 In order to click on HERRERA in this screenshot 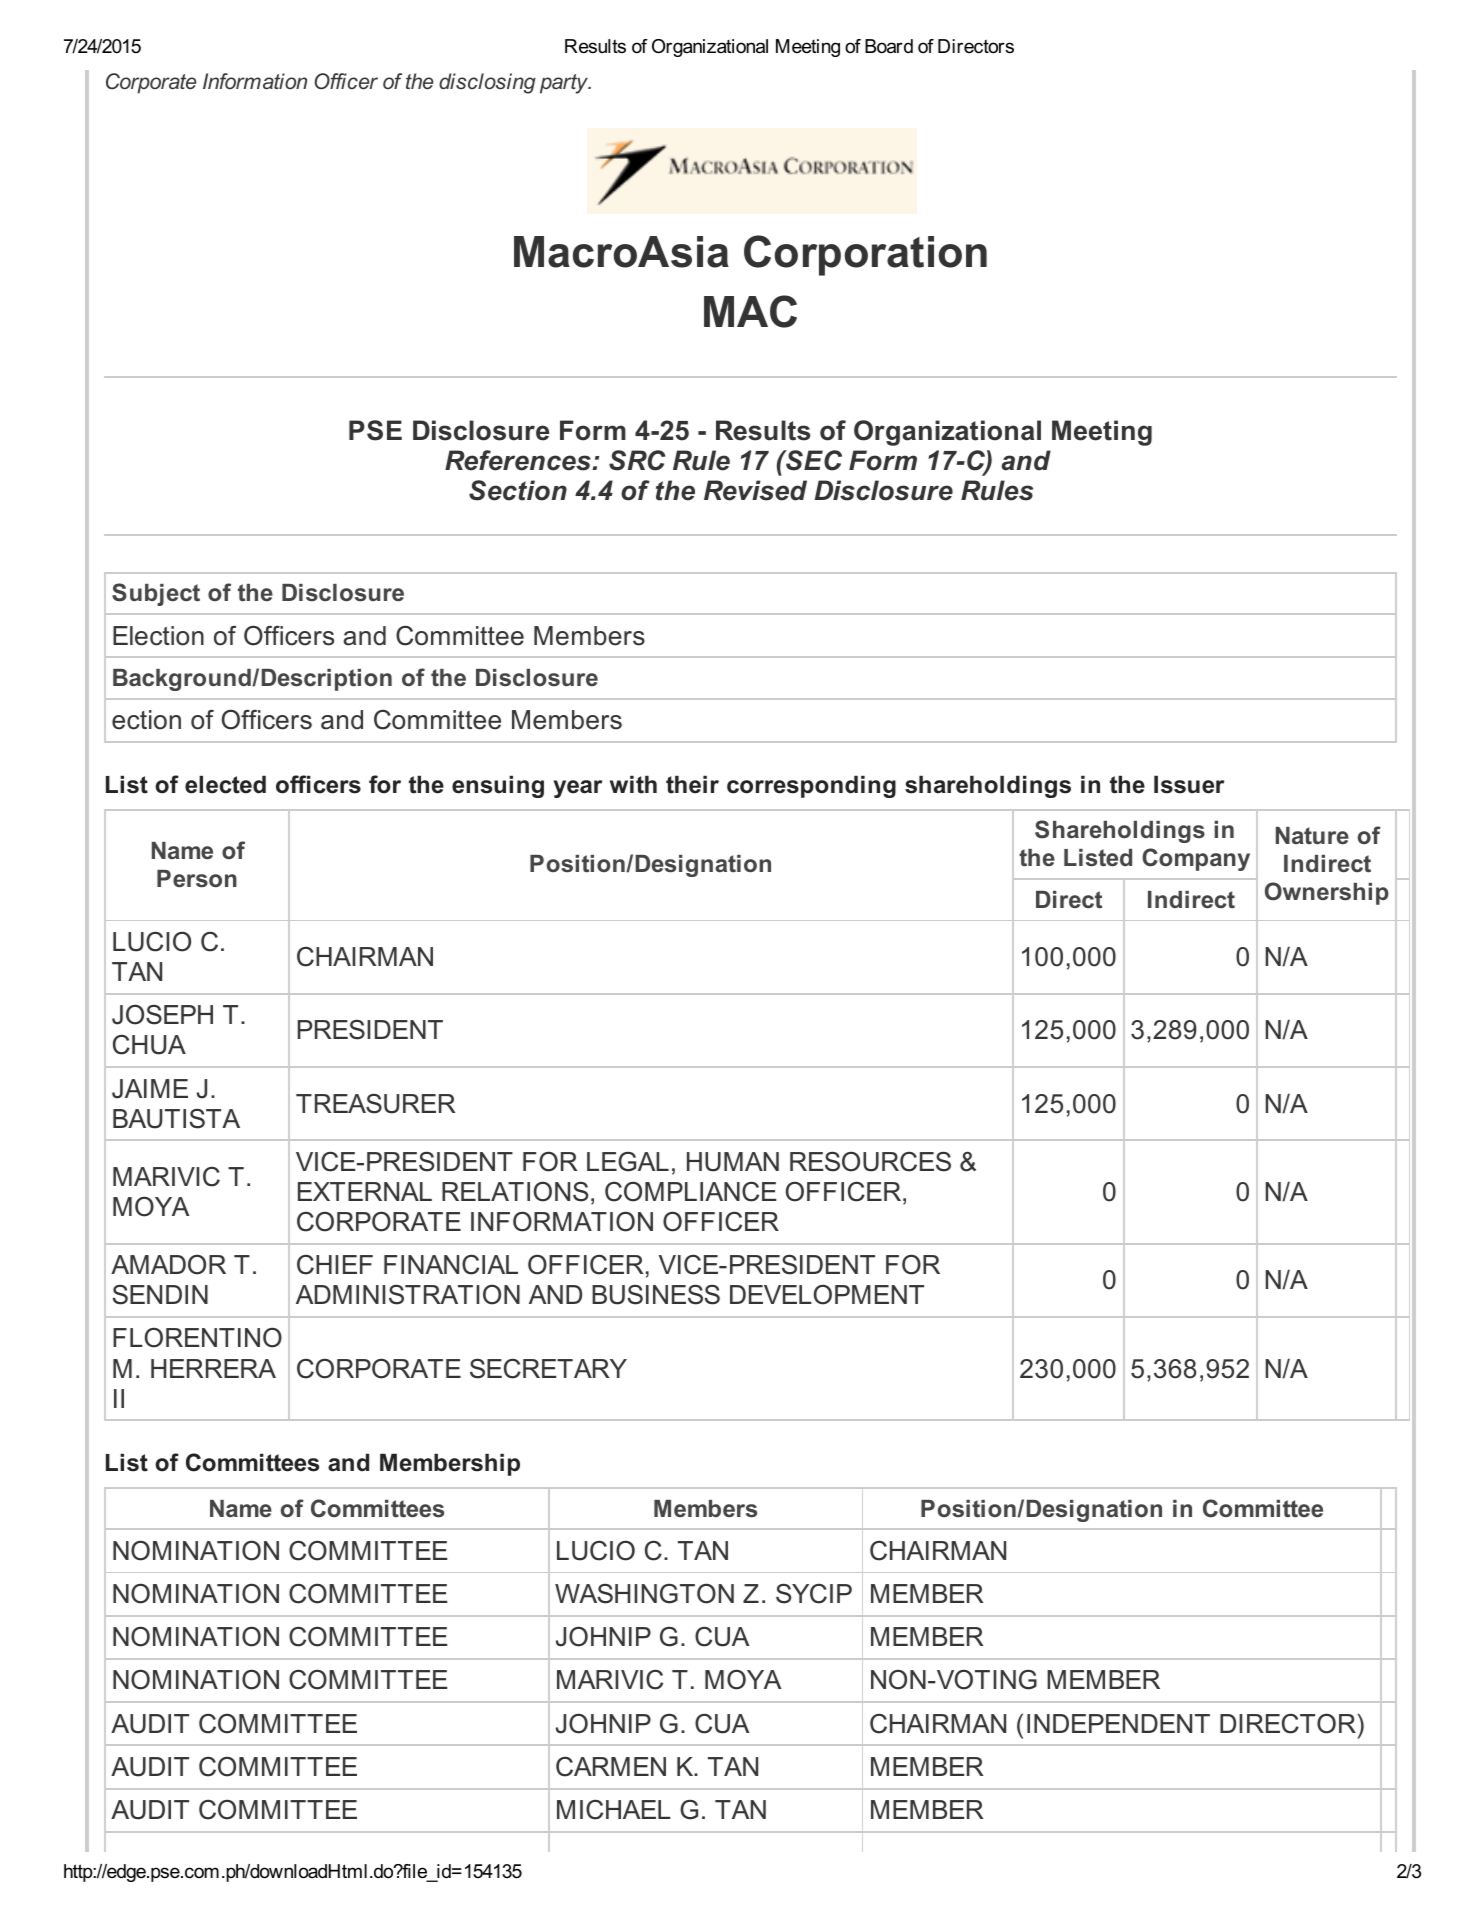, I will do `click(213, 1368)`.
